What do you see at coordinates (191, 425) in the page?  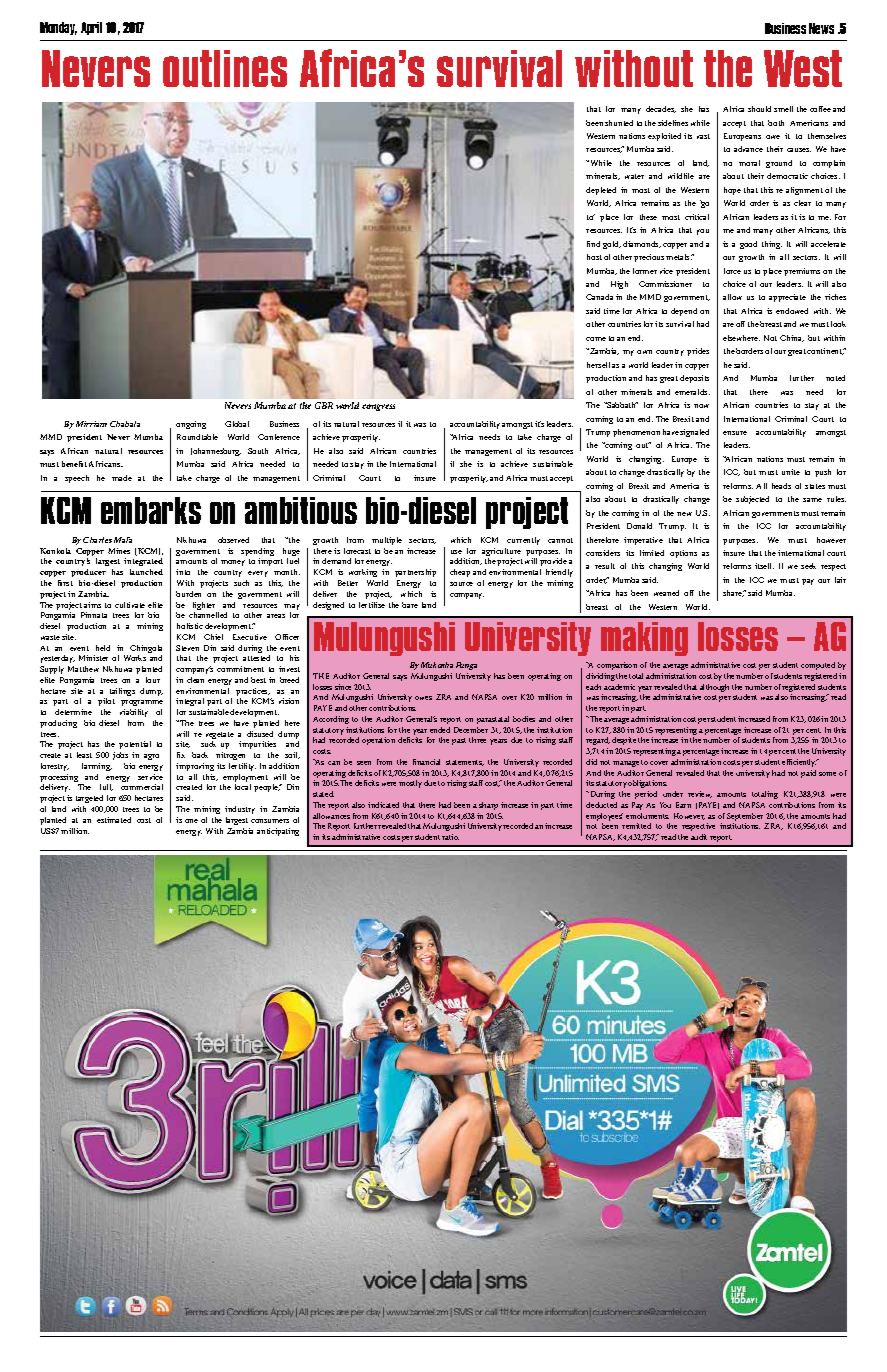 I see `ongoing` at bounding box center [191, 425].
